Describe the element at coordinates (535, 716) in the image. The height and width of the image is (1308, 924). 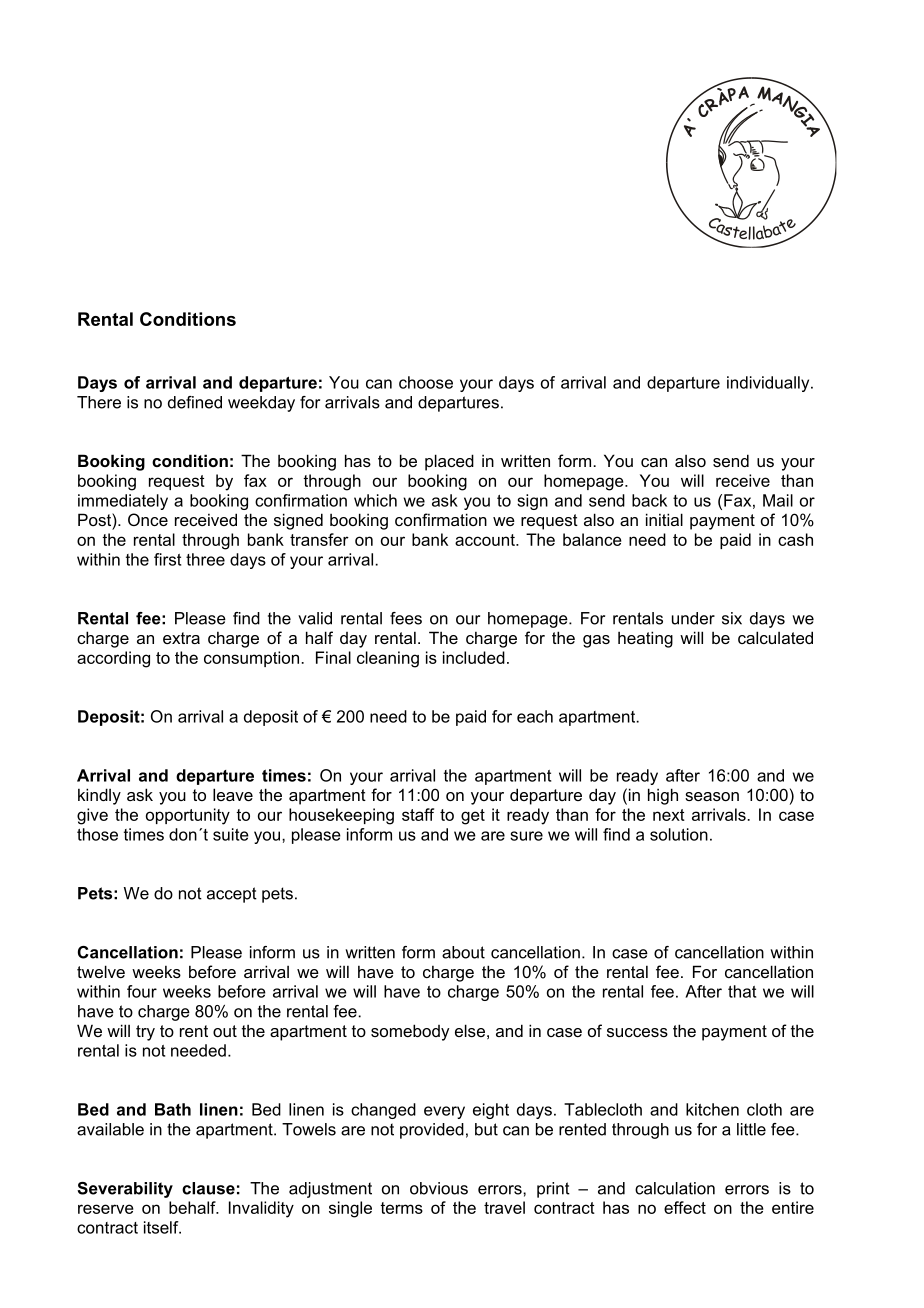
I see `each` at that location.
